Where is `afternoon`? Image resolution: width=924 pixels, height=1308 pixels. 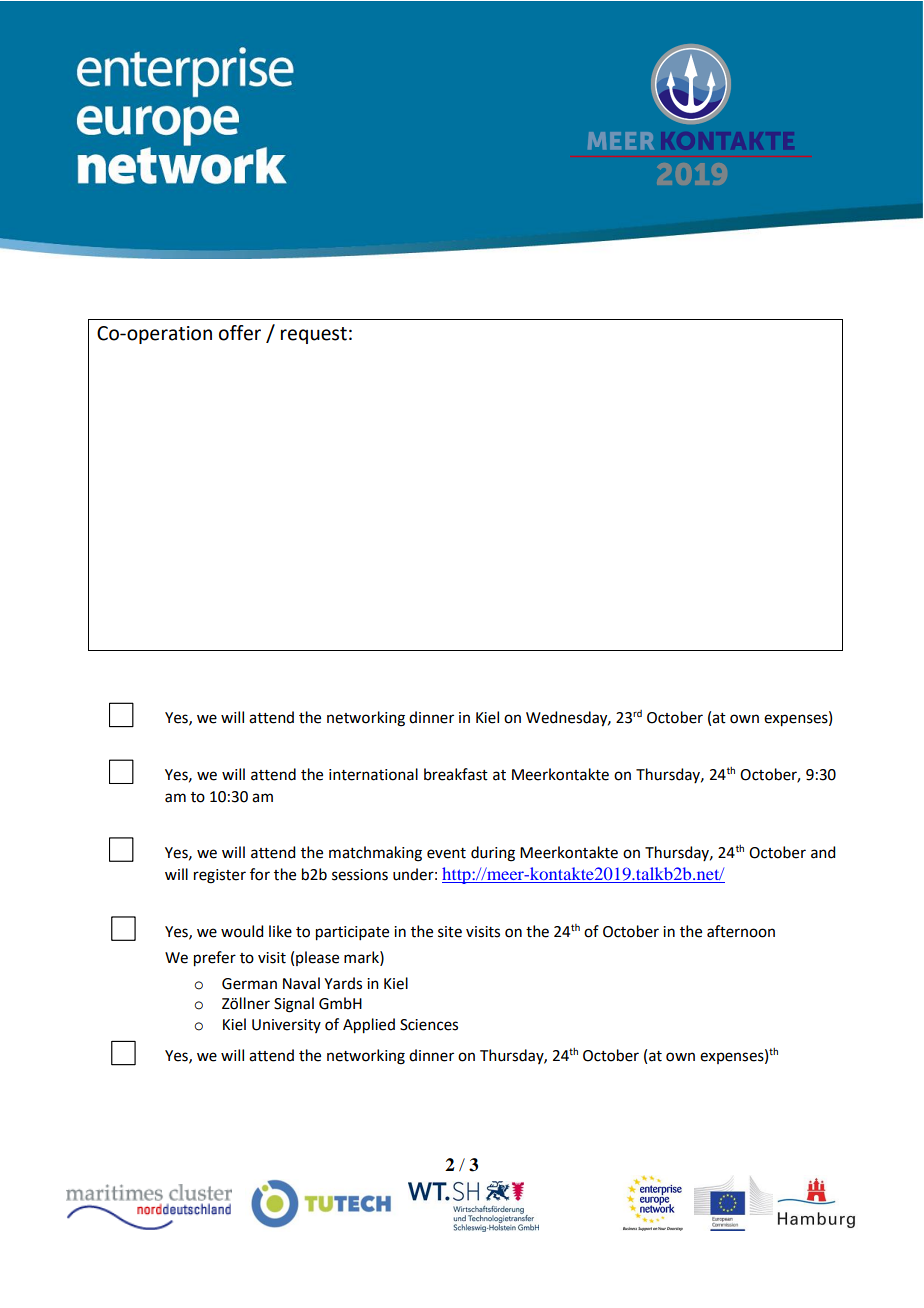
afternoon is located at coordinates (741, 931).
